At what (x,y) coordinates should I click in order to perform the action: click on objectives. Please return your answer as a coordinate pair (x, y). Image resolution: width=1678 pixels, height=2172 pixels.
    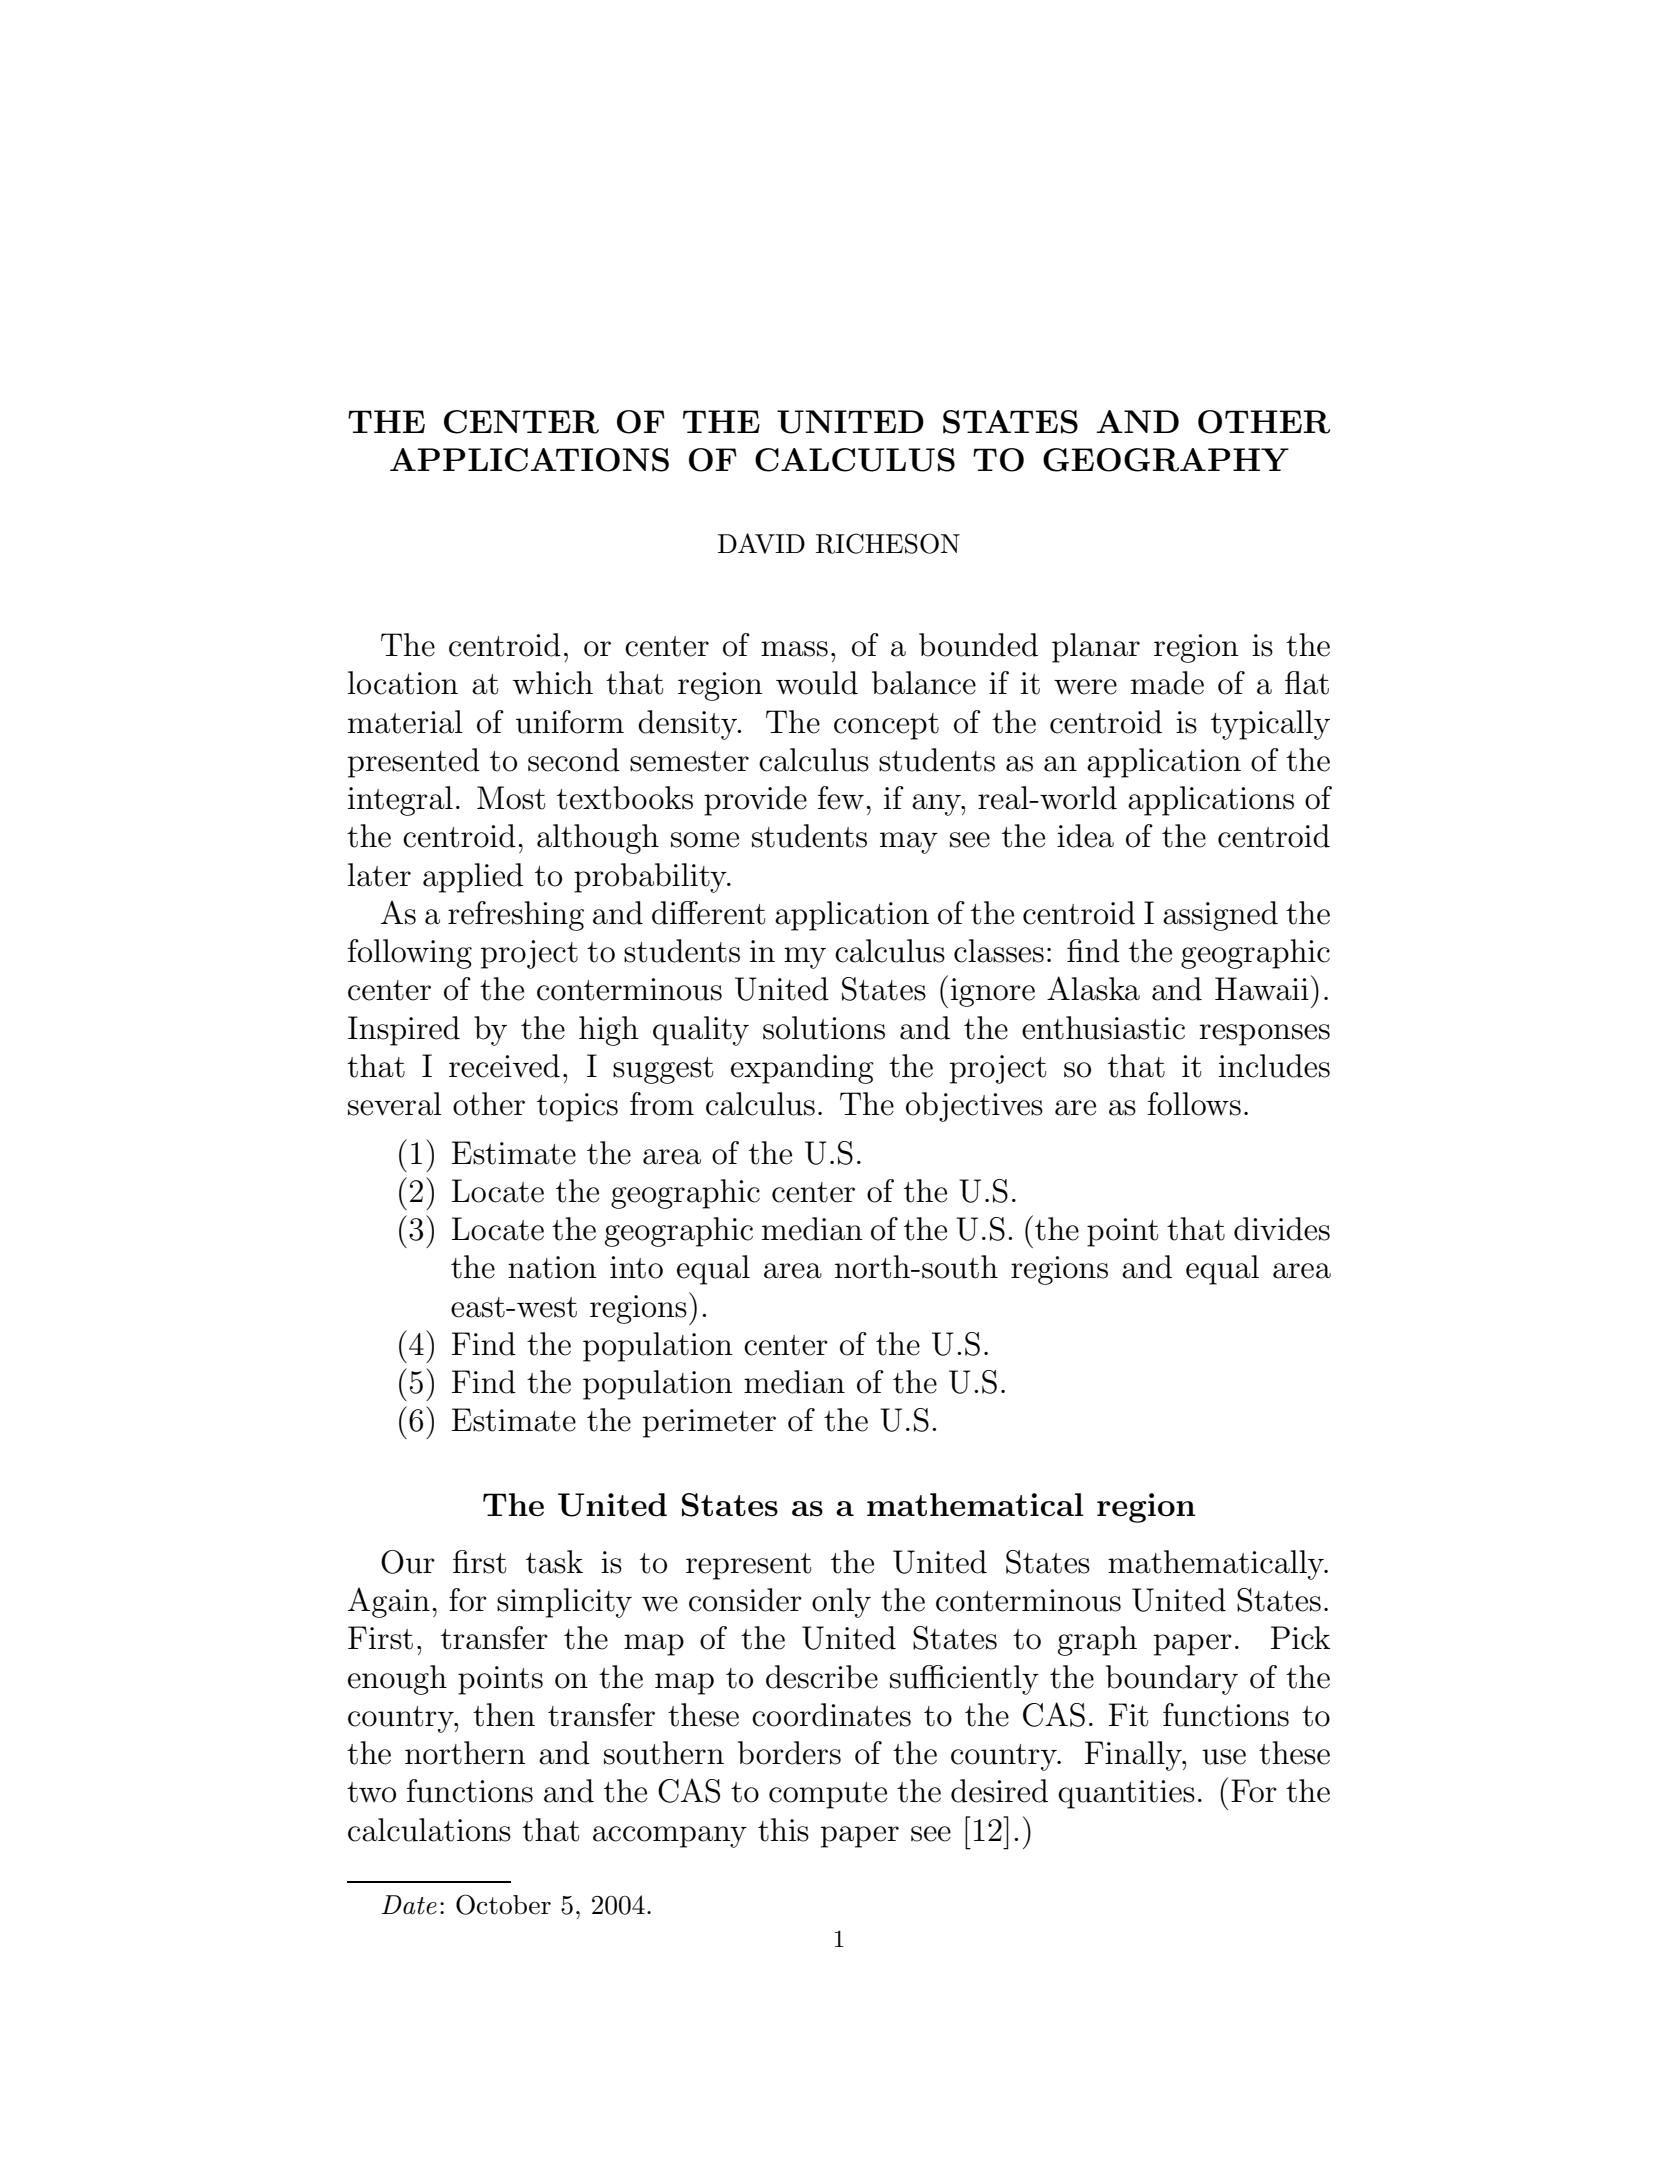
    Looking at the image, I should click on (974, 1107).
